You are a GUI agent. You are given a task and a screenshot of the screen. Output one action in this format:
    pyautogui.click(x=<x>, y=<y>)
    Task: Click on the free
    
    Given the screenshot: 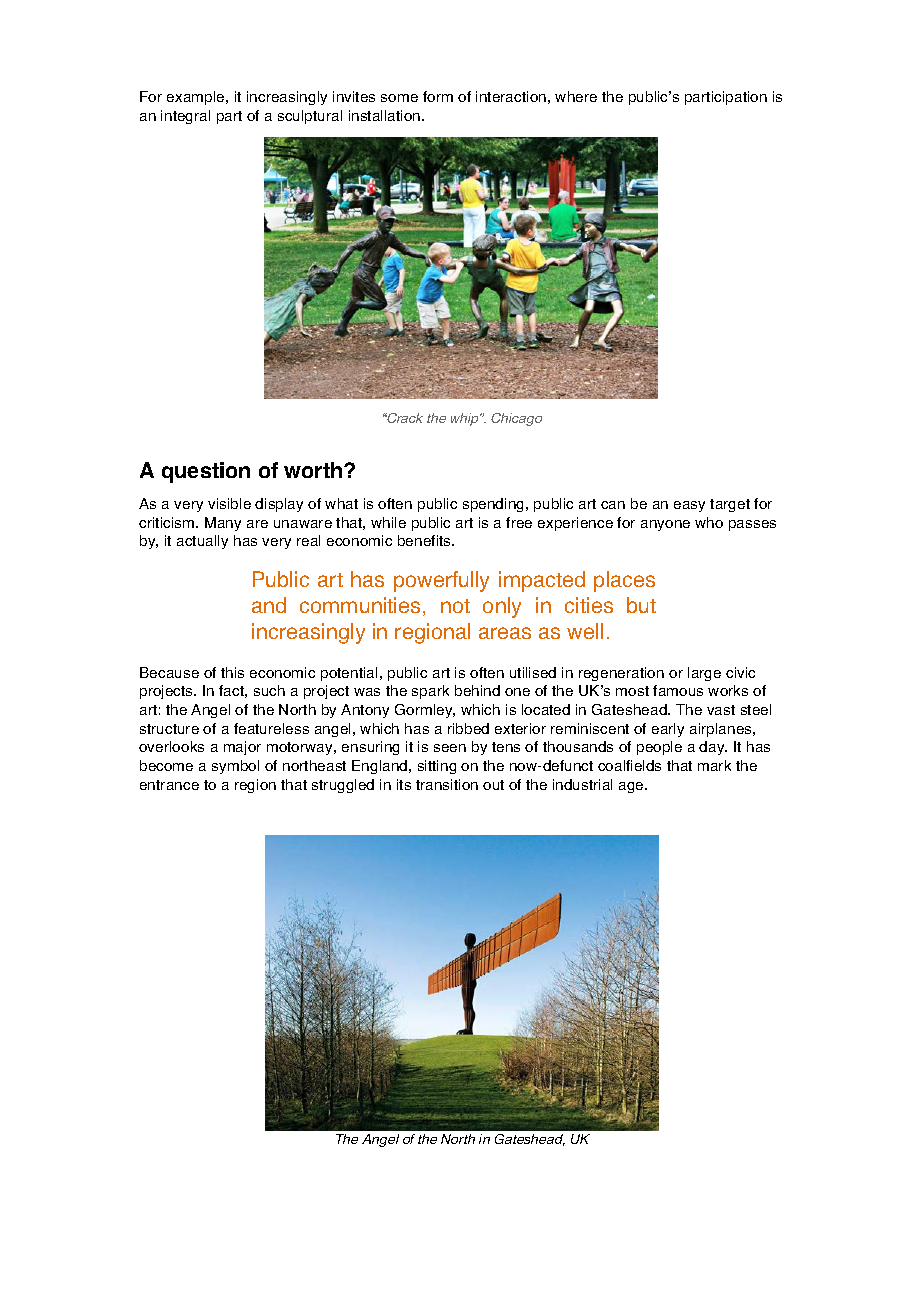 What is the action you would take?
    pyautogui.click(x=519, y=522)
